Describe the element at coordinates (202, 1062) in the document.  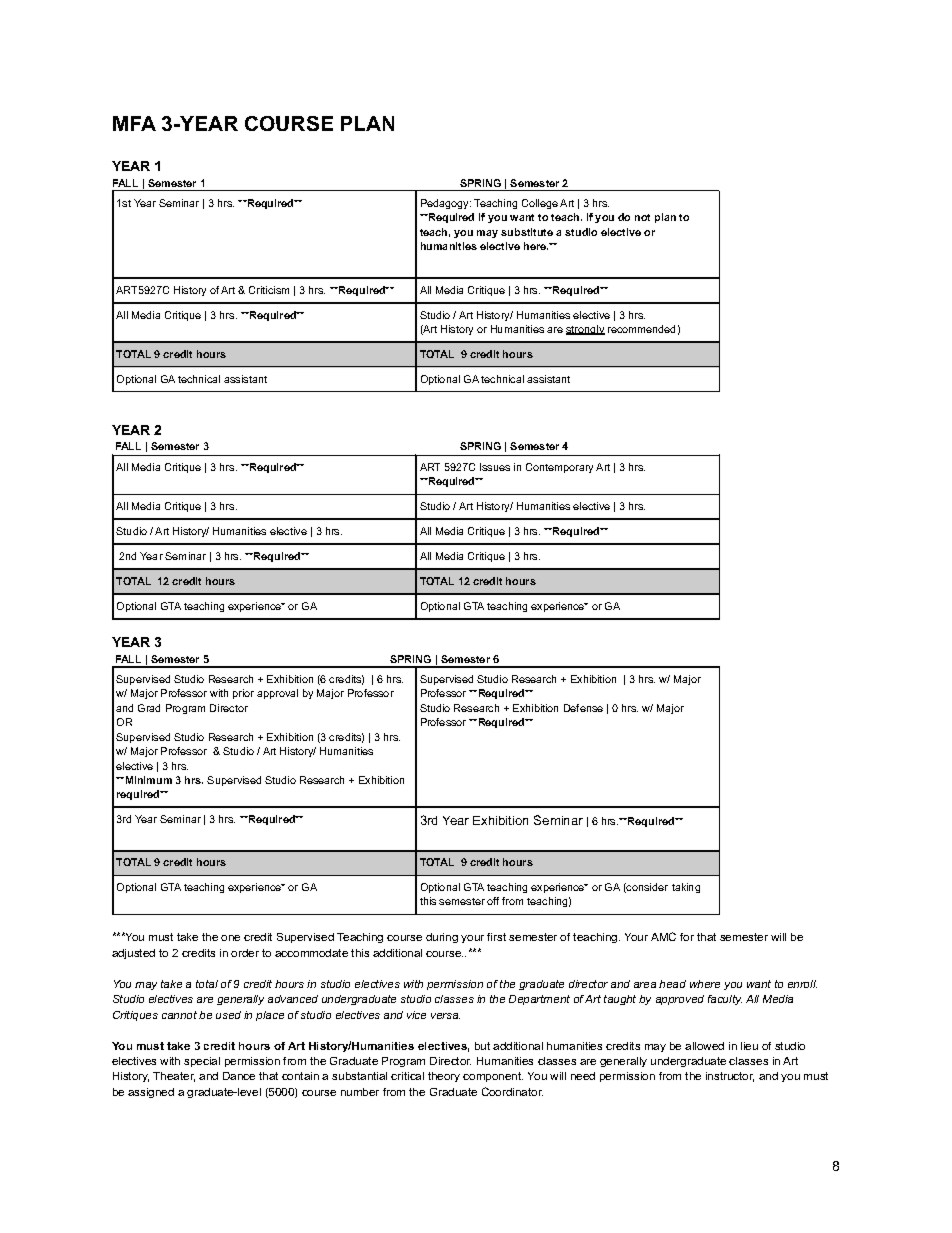
I see `special` at that location.
